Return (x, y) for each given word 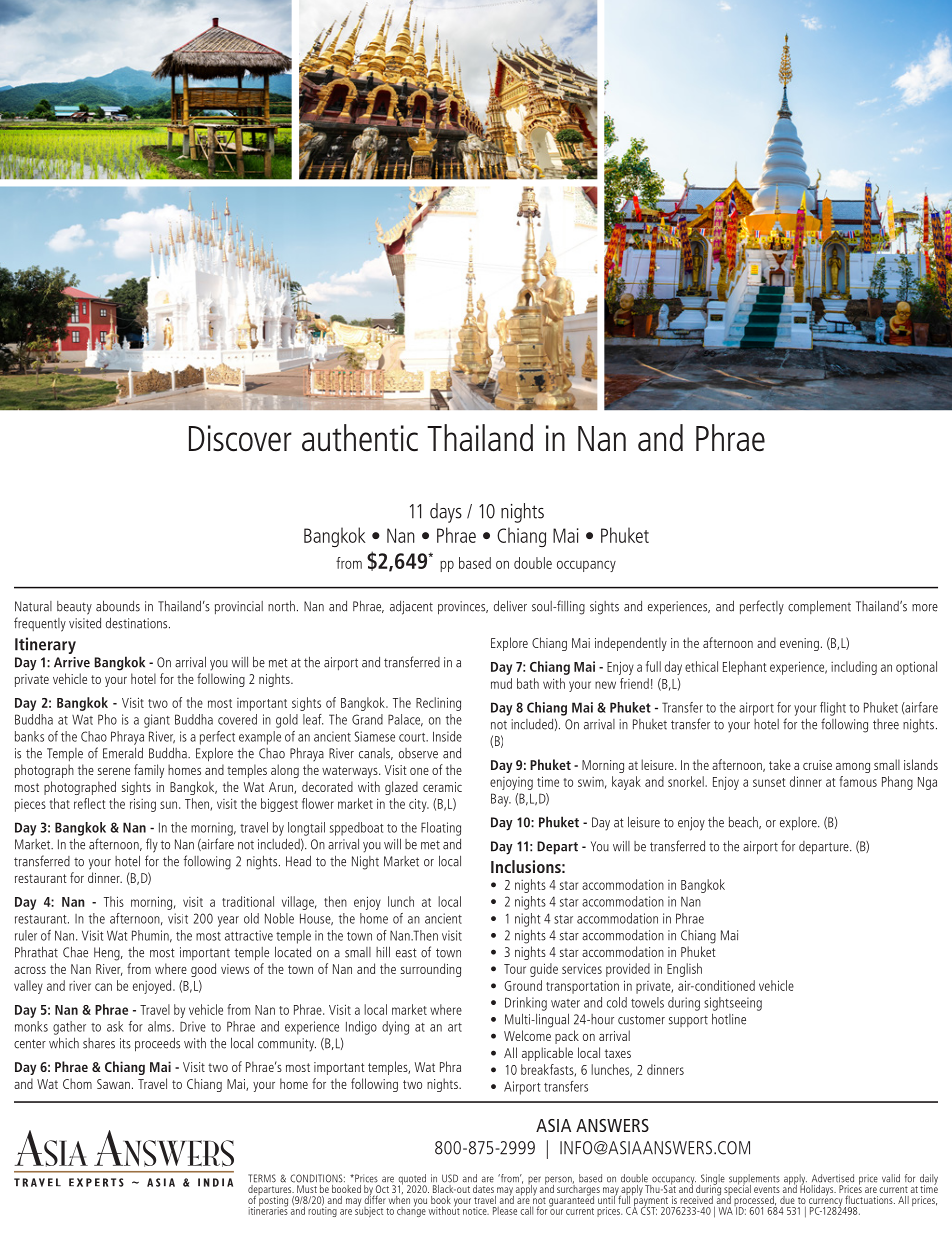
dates (483, 1187)
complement (819, 607)
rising (143, 805)
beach (744, 823)
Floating (441, 829)
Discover (240, 438)
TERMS (262, 1178)
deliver (510, 606)
